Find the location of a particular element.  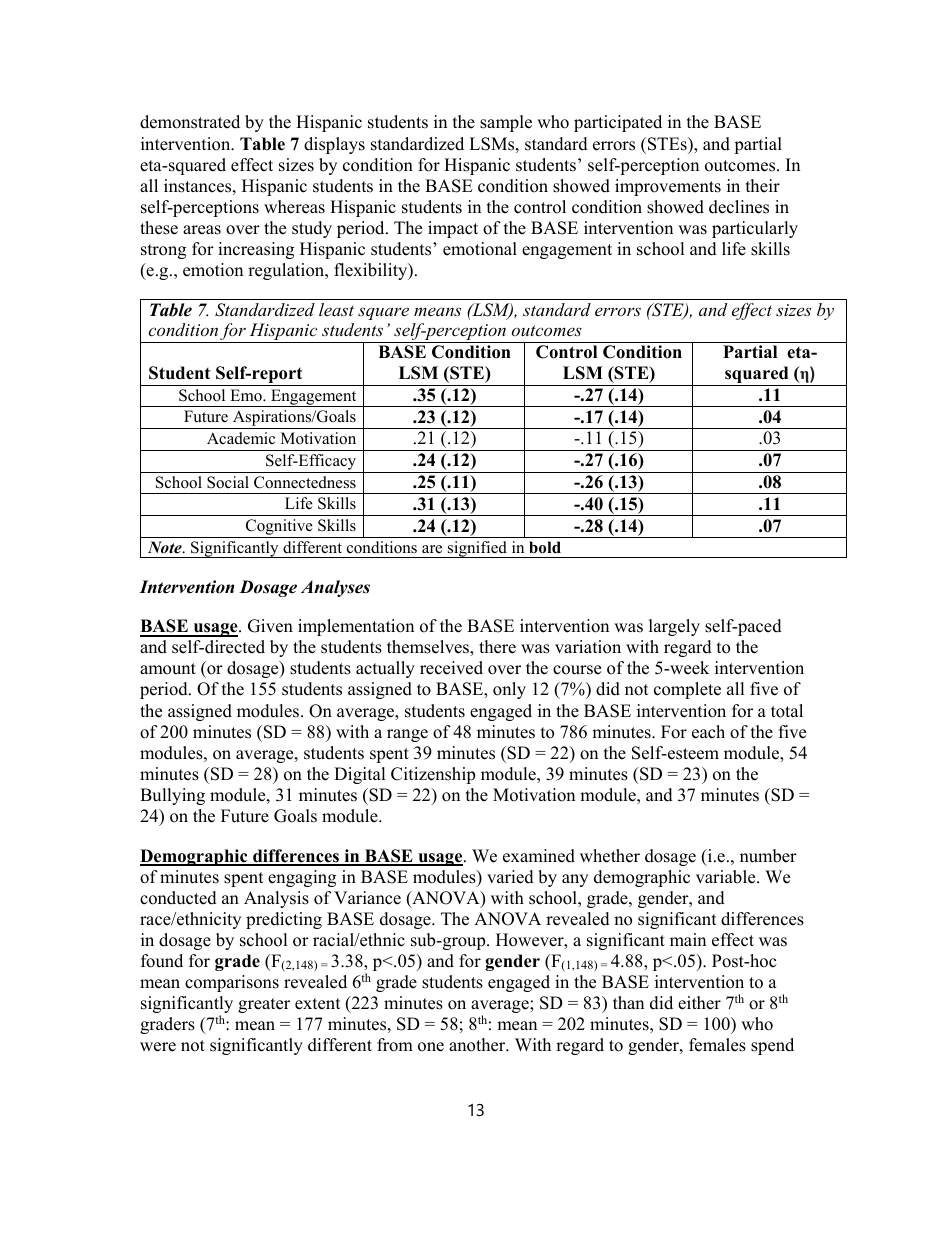

largely is located at coordinates (674, 627).
